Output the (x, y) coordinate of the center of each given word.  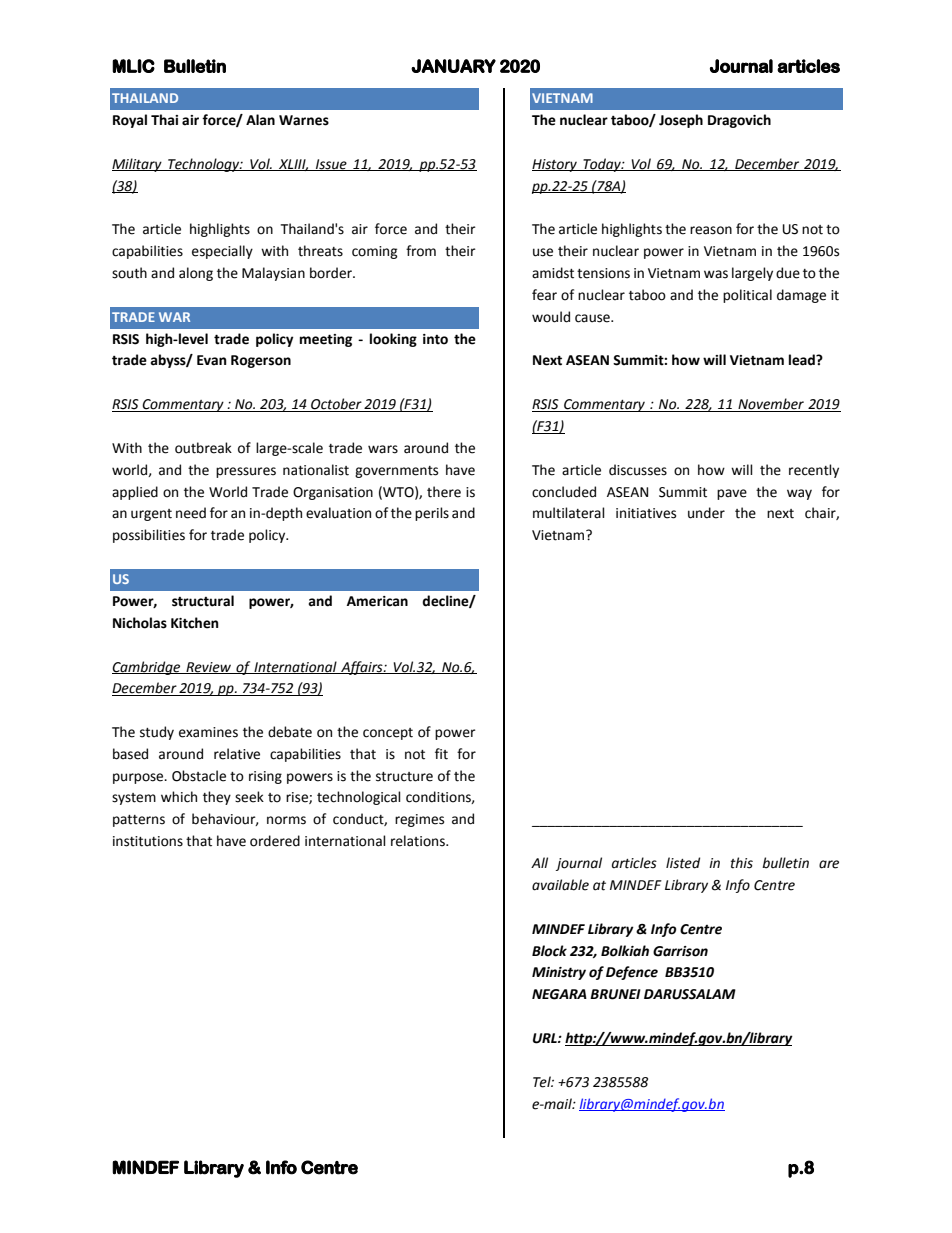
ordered (275, 841)
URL (546, 1038)
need (191, 513)
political (747, 296)
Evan (212, 360)
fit (441, 754)
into (435, 339)
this (742, 863)
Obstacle (199, 776)
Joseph (681, 121)
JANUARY (453, 66)
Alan (260, 120)
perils (432, 514)
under (706, 513)
